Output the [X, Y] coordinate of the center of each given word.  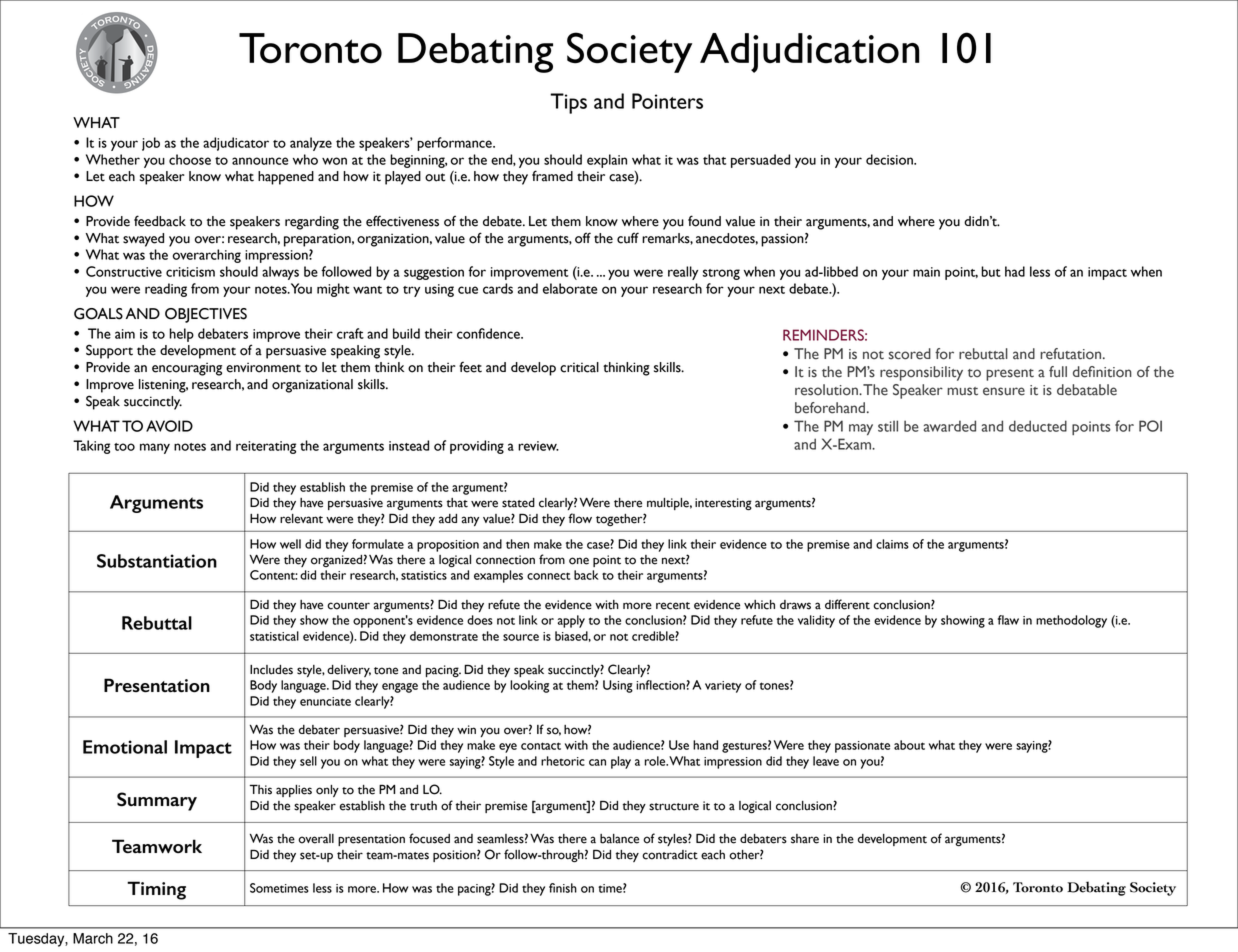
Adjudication [810, 53]
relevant [301, 519]
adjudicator [236, 144]
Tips [568, 103]
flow [580, 518]
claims [892, 544]
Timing [156, 890]
